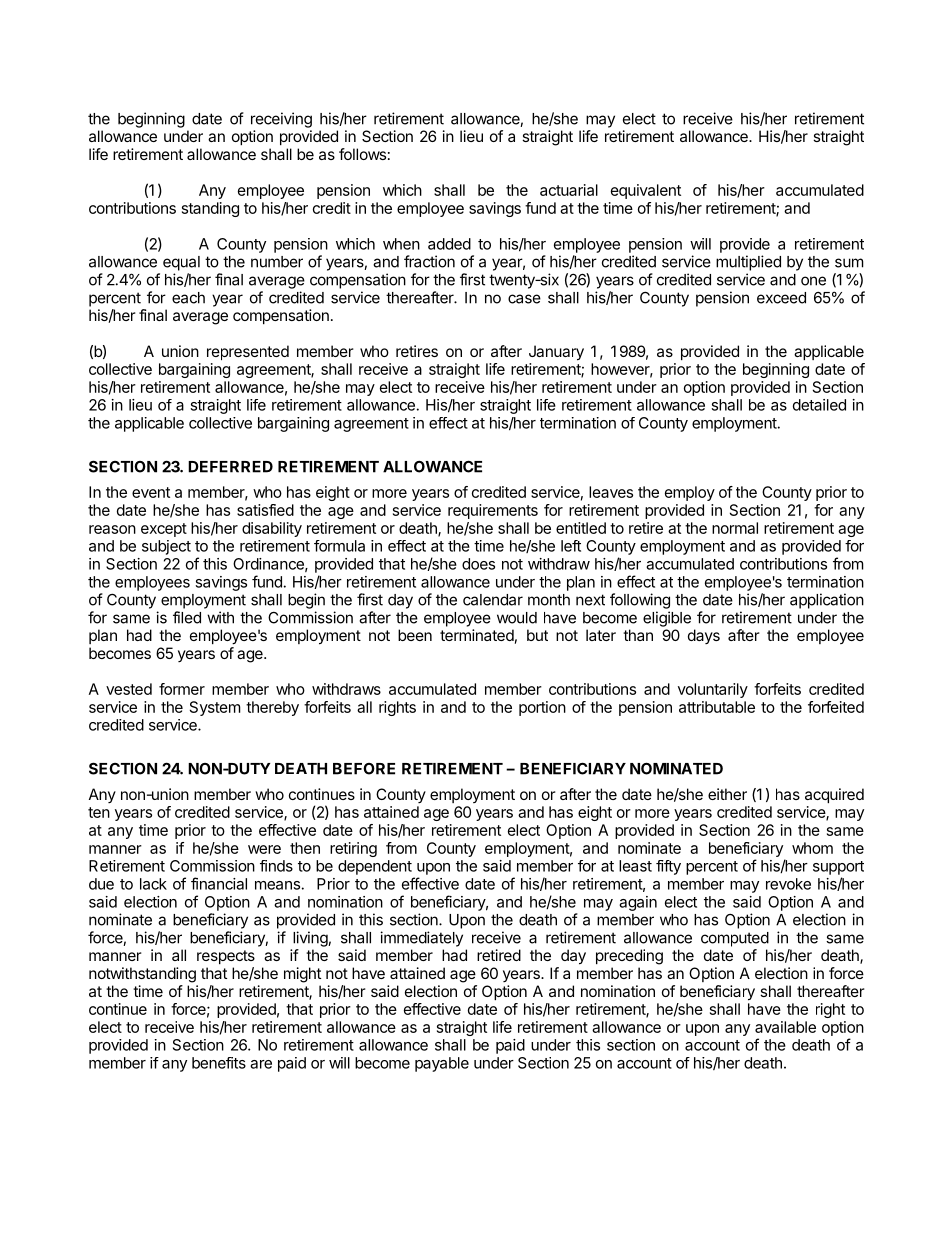 Image resolution: width=952 pixels, height=1233 pixels. What do you see at coordinates (556, 353) in the screenshot?
I see `January` at bounding box center [556, 353].
